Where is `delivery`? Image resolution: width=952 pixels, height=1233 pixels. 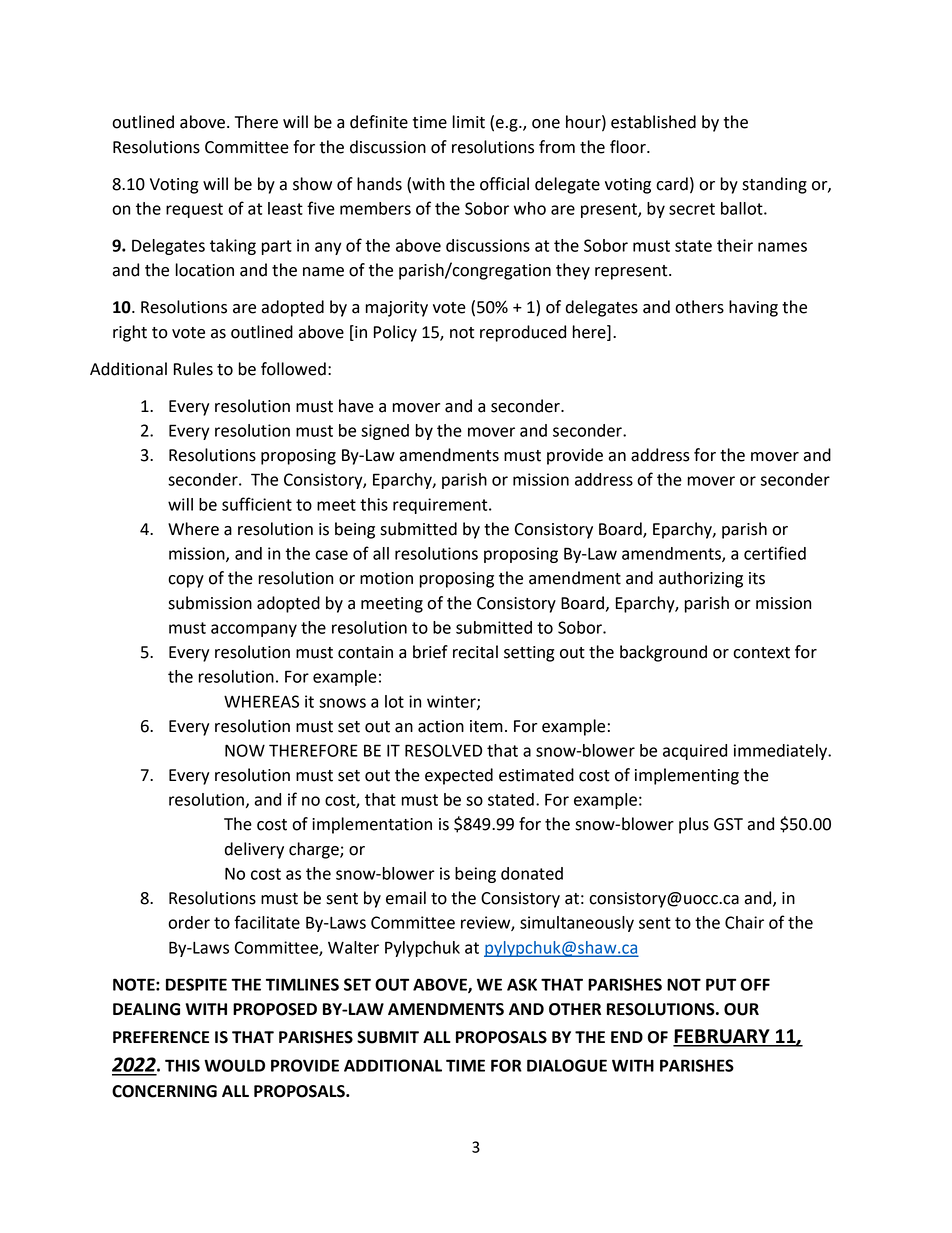 delivery is located at coordinates (254, 850).
